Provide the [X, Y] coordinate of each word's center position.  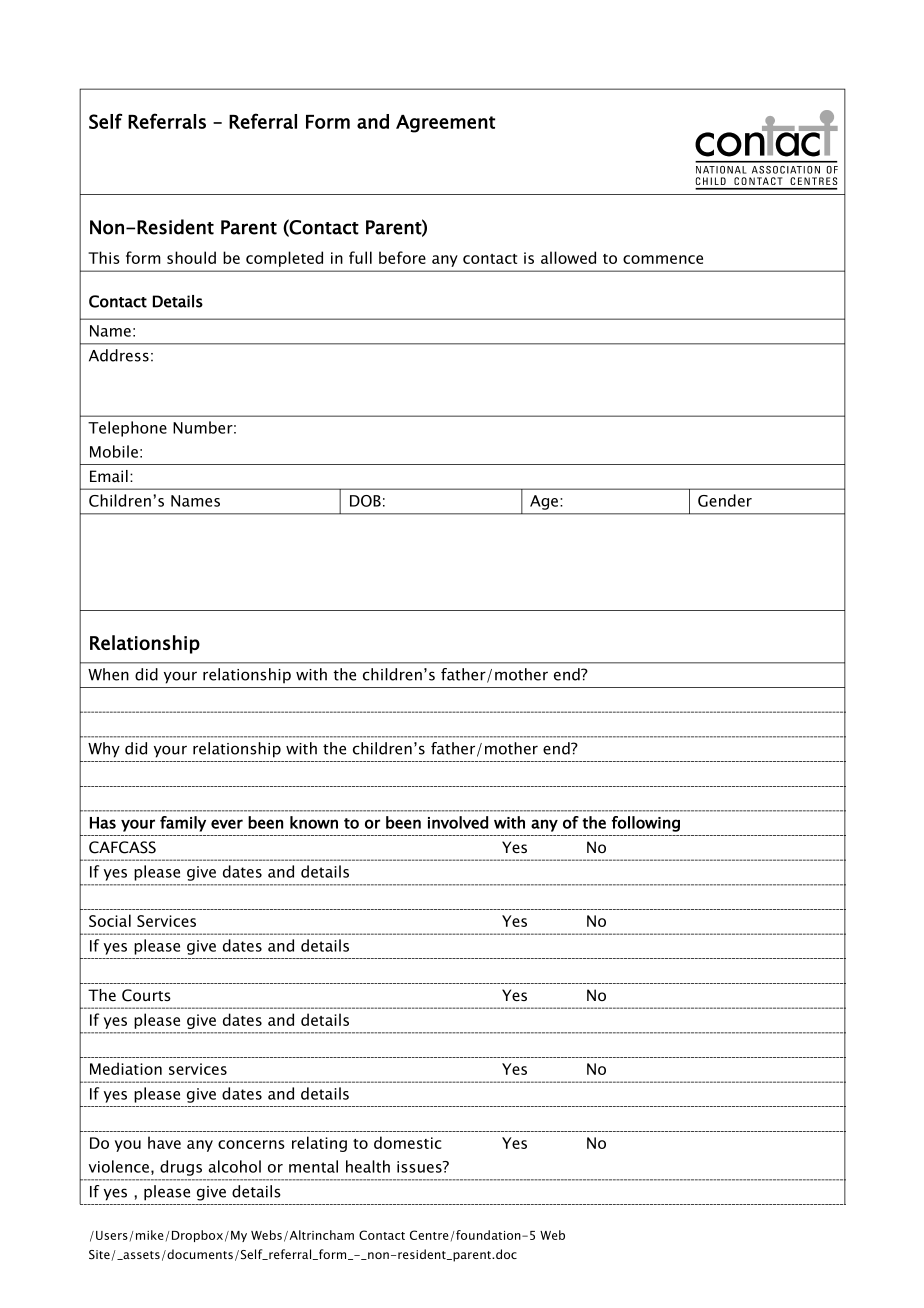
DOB [365, 501]
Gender [725, 500]
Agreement [445, 124]
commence [663, 259]
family [183, 824]
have [164, 1142]
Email [109, 476]
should [191, 257]
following [646, 824]
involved [458, 822]
